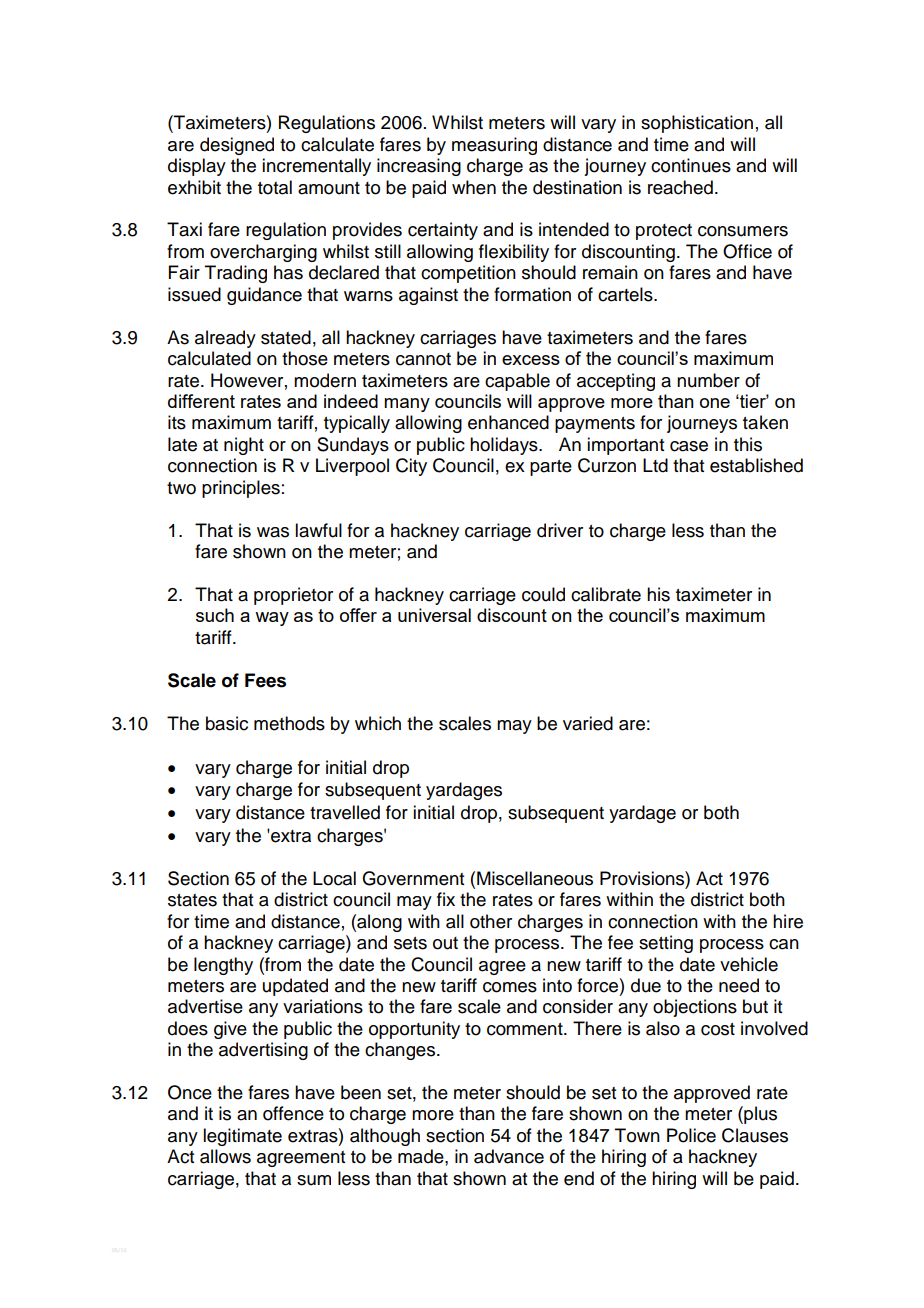 The width and height of the page is (924, 1308). What do you see at coordinates (242, 1137) in the page?
I see `legitimate` at bounding box center [242, 1137].
